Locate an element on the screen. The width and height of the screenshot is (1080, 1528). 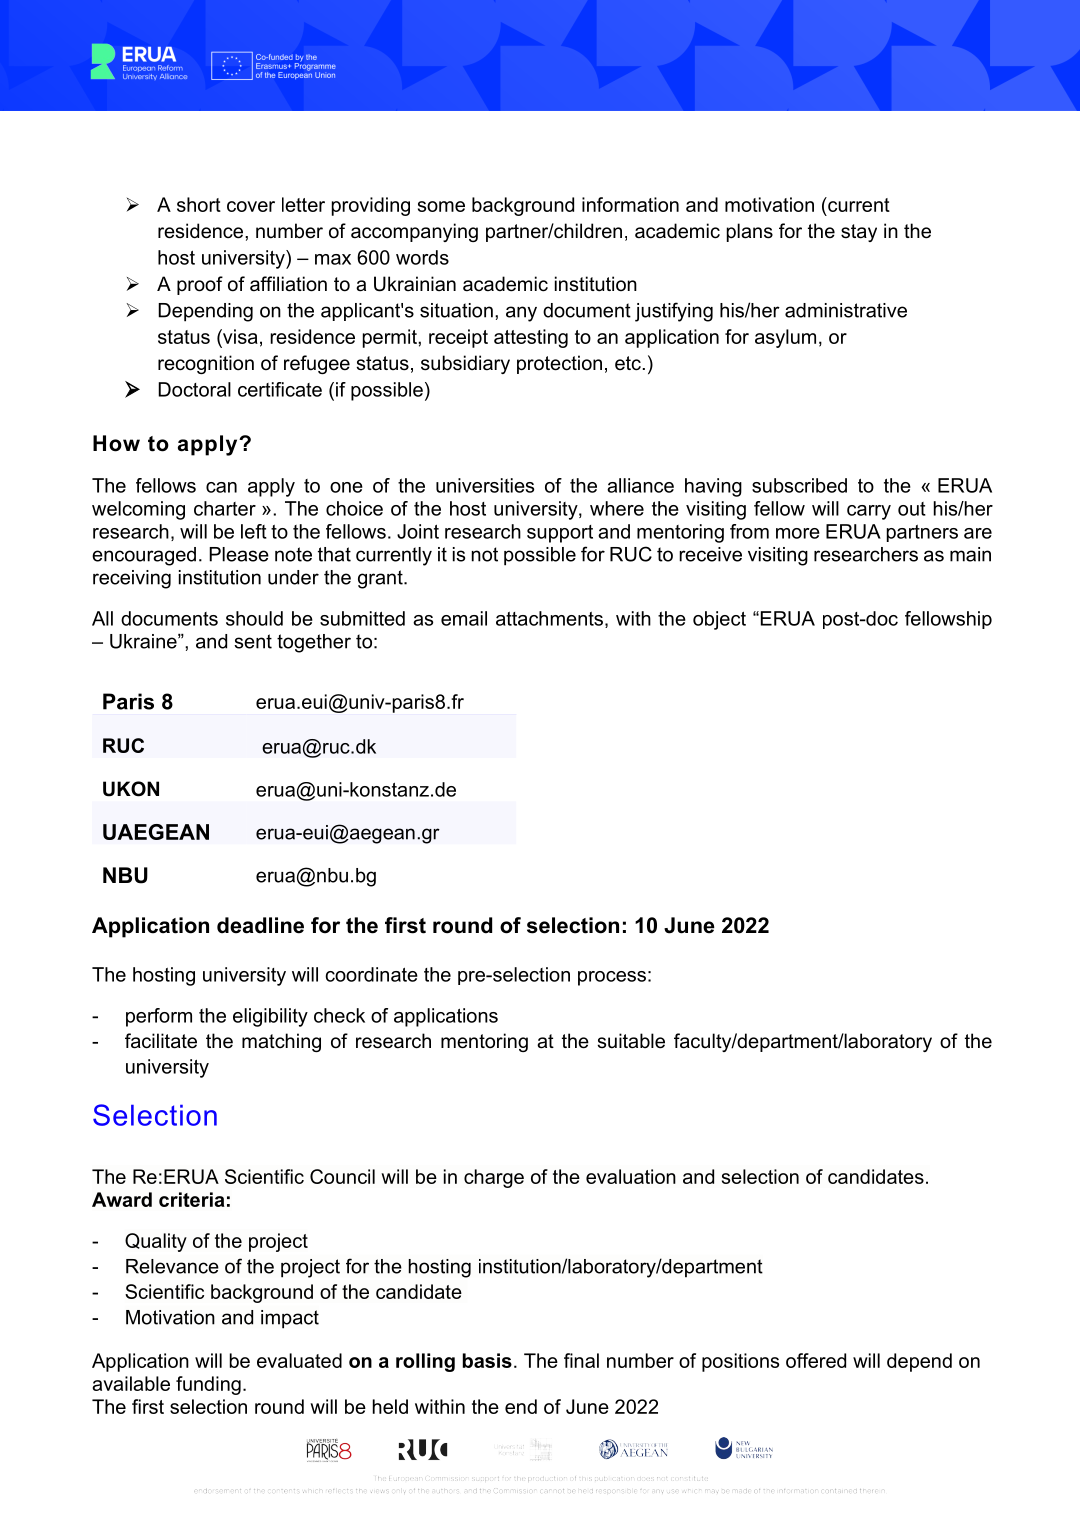
deadline is located at coordinates (260, 925).
